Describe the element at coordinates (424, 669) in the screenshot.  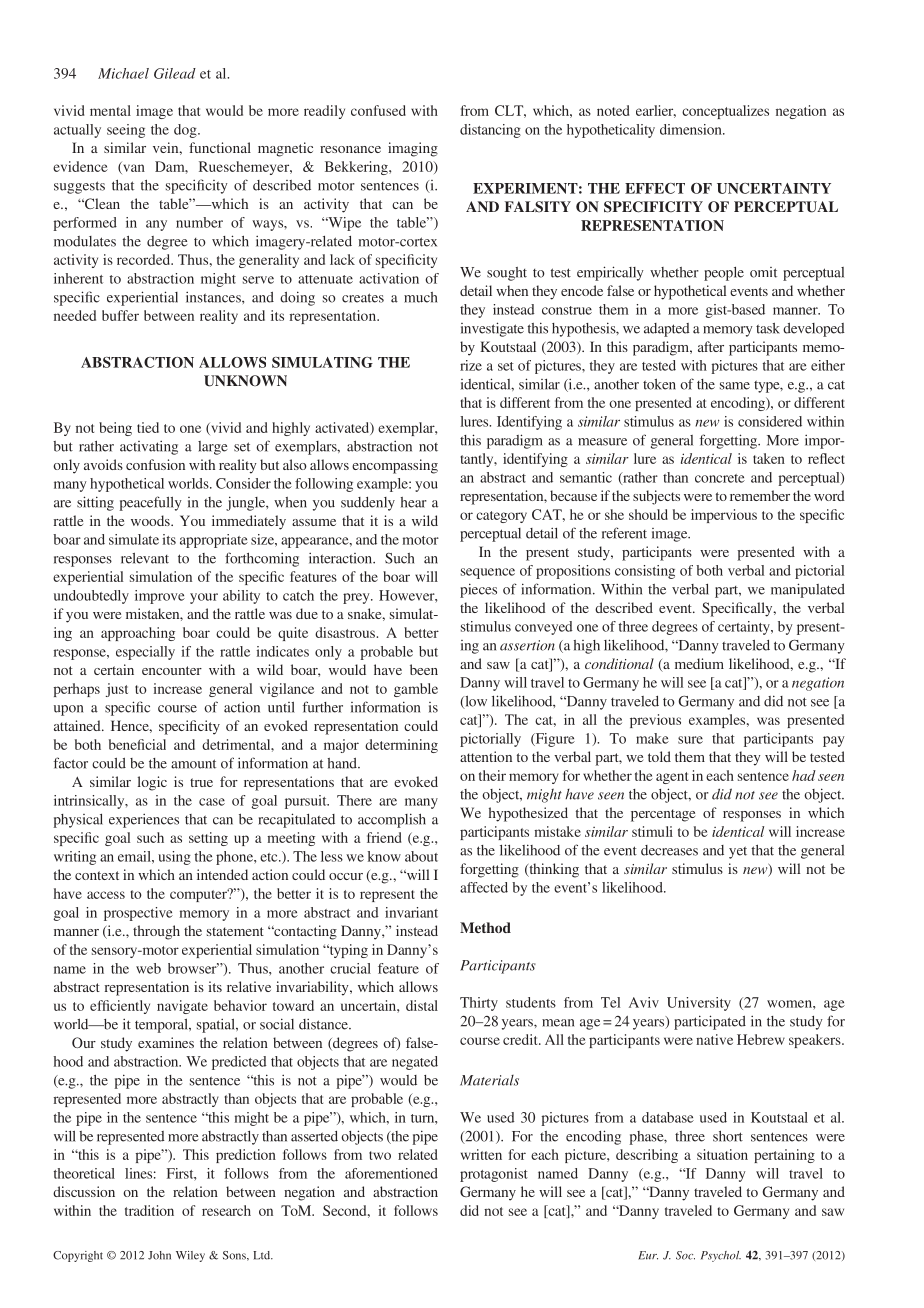
I see `been` at that location.
